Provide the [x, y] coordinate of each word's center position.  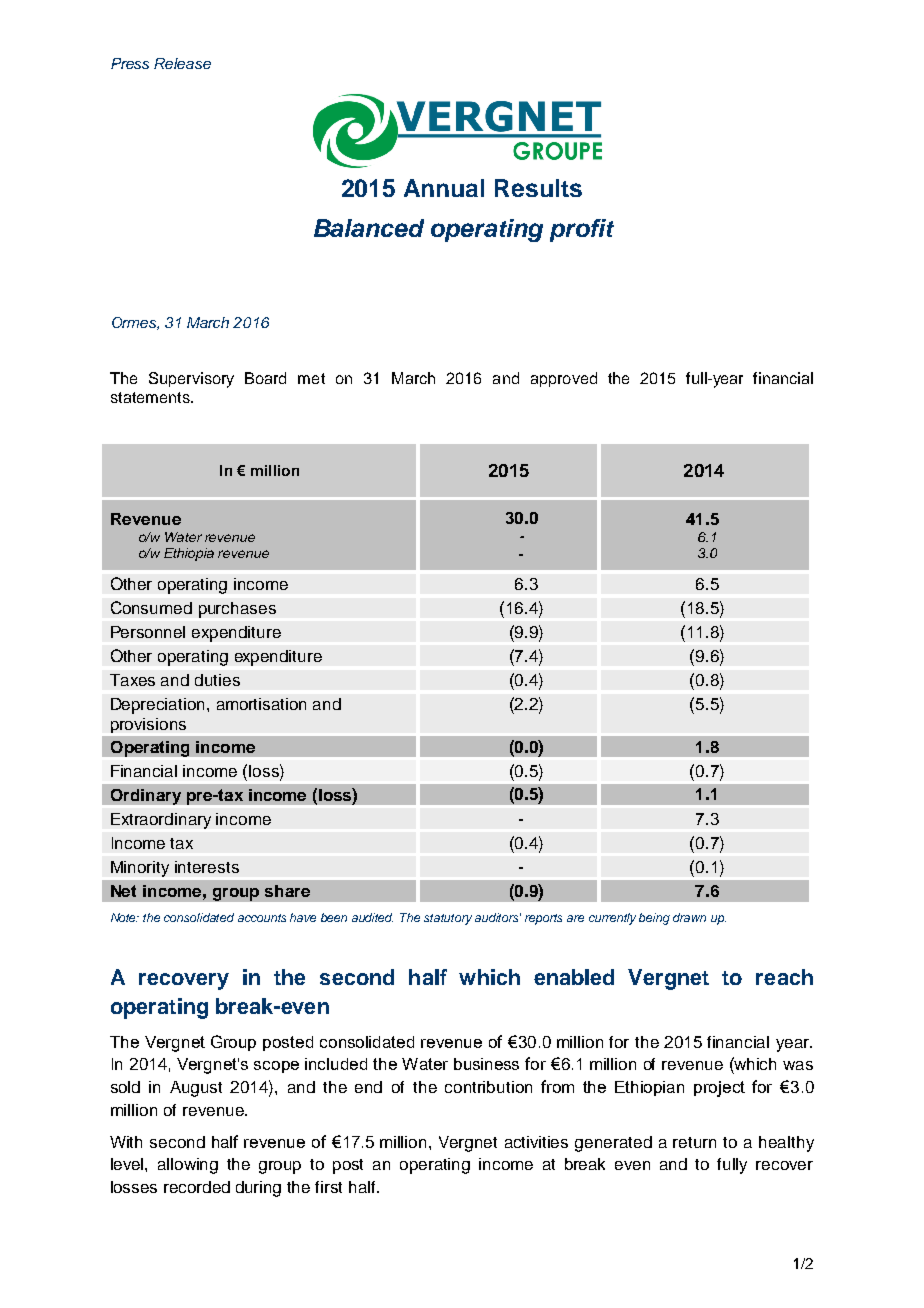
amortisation [261, 704]
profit [582, 230]
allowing [188, 1166]
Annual [444, 188]
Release [182, 63]
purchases [237, 610]
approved [564, 379]
